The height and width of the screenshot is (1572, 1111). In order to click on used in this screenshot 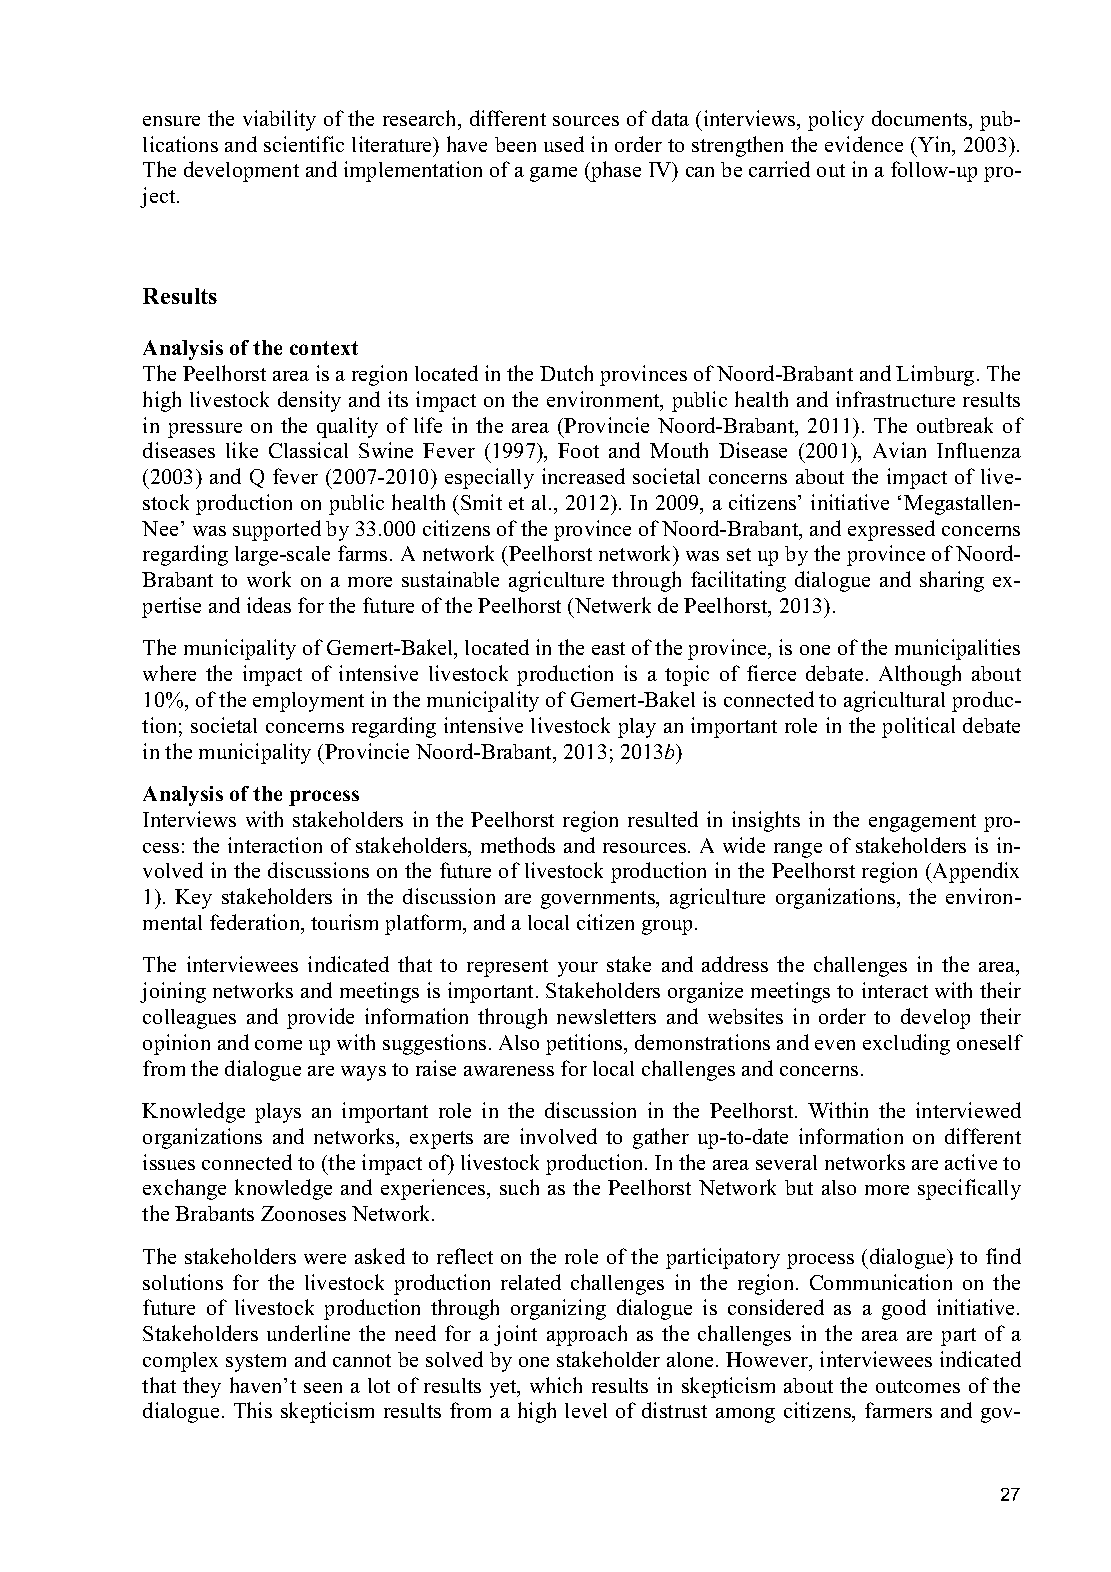, I will do `click(564, 144)`.
